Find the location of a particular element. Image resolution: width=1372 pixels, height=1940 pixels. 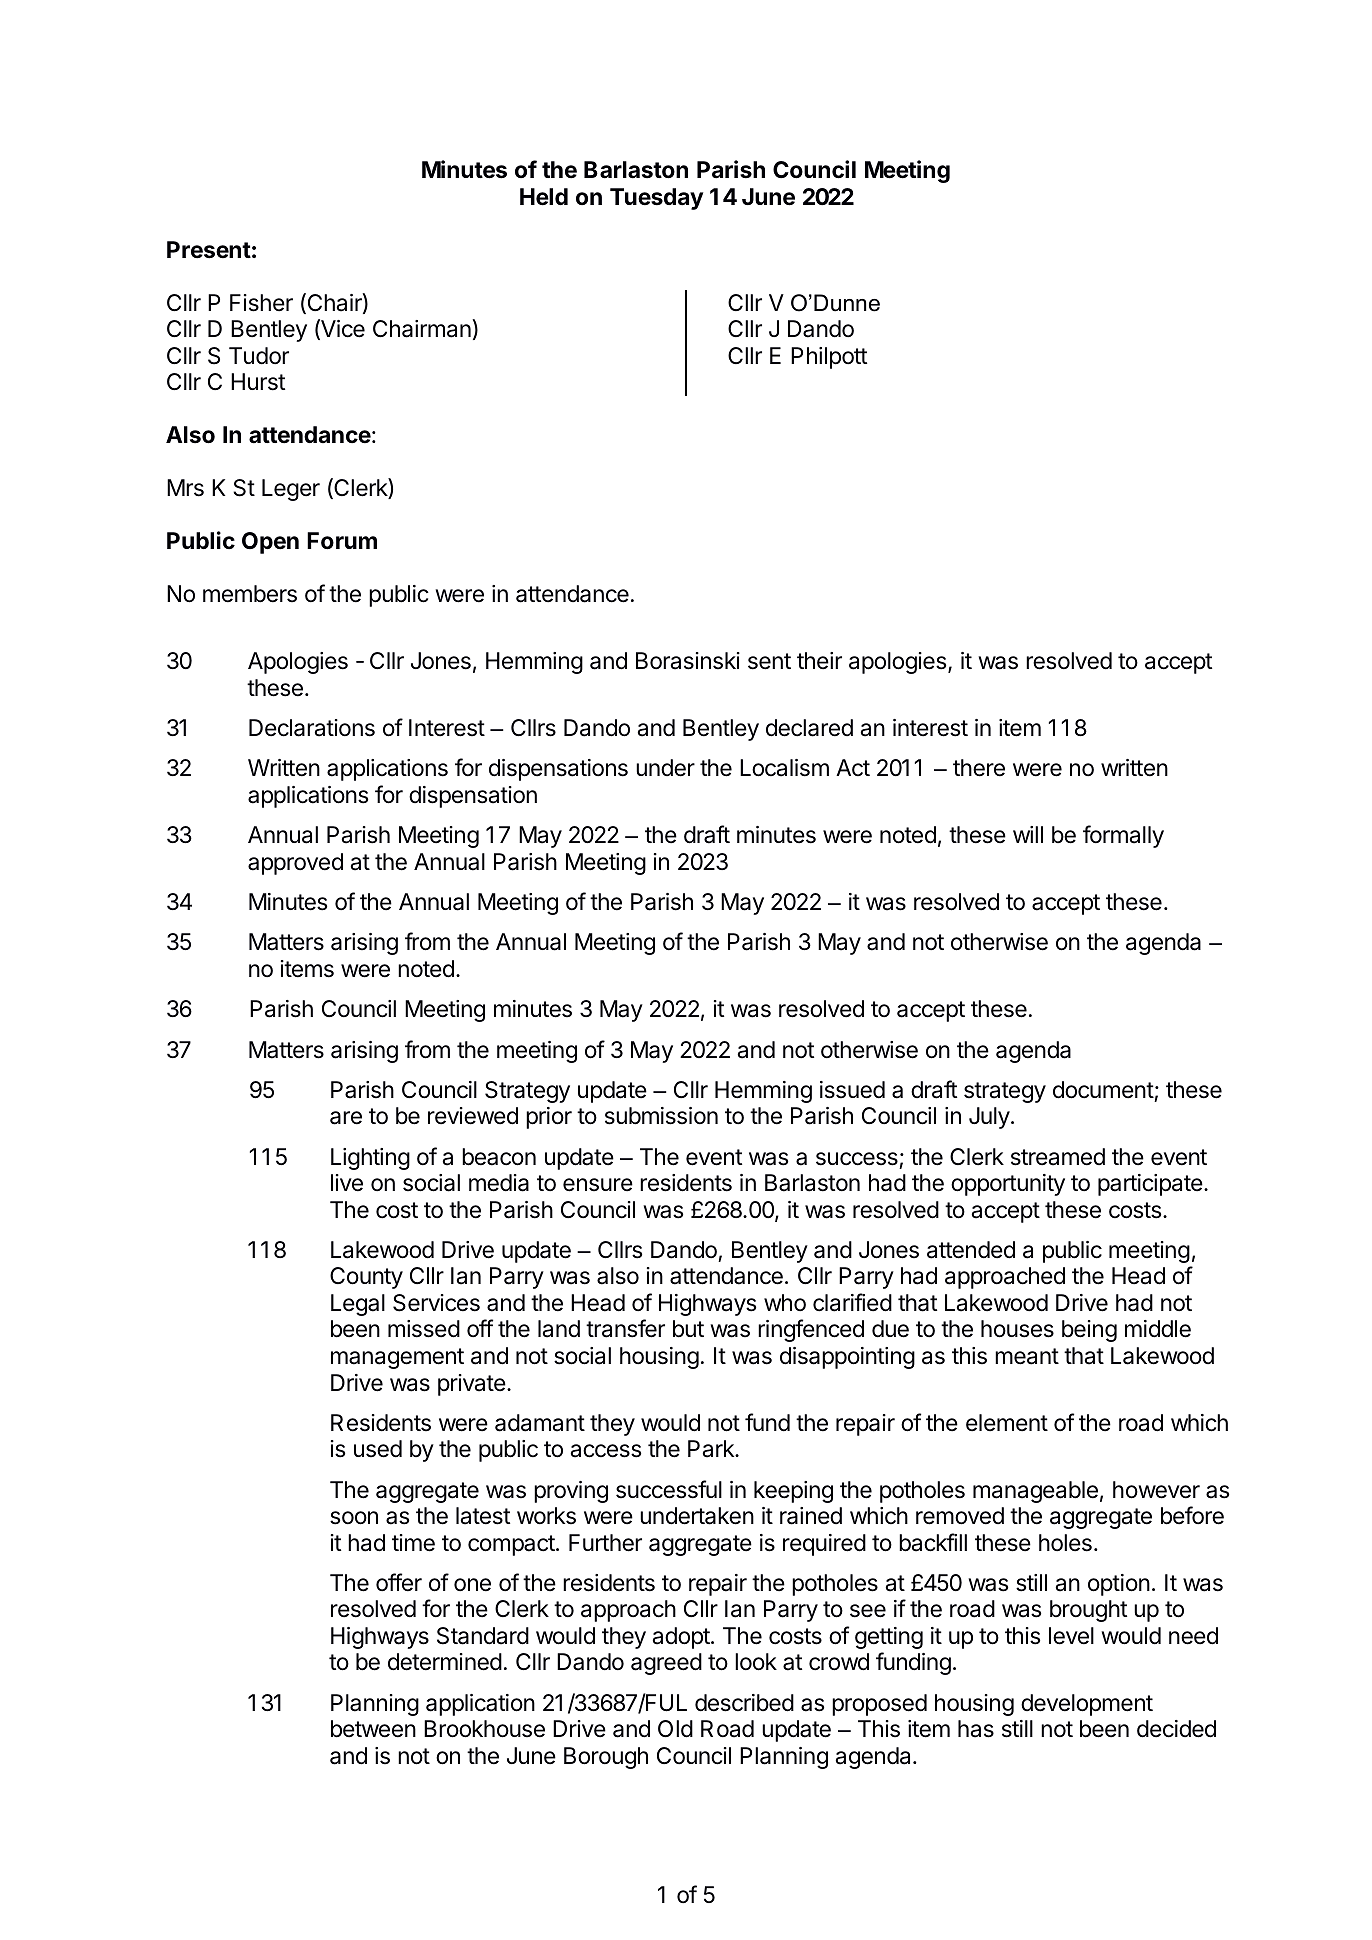

ensure is located at coordinates (598, 1185).
